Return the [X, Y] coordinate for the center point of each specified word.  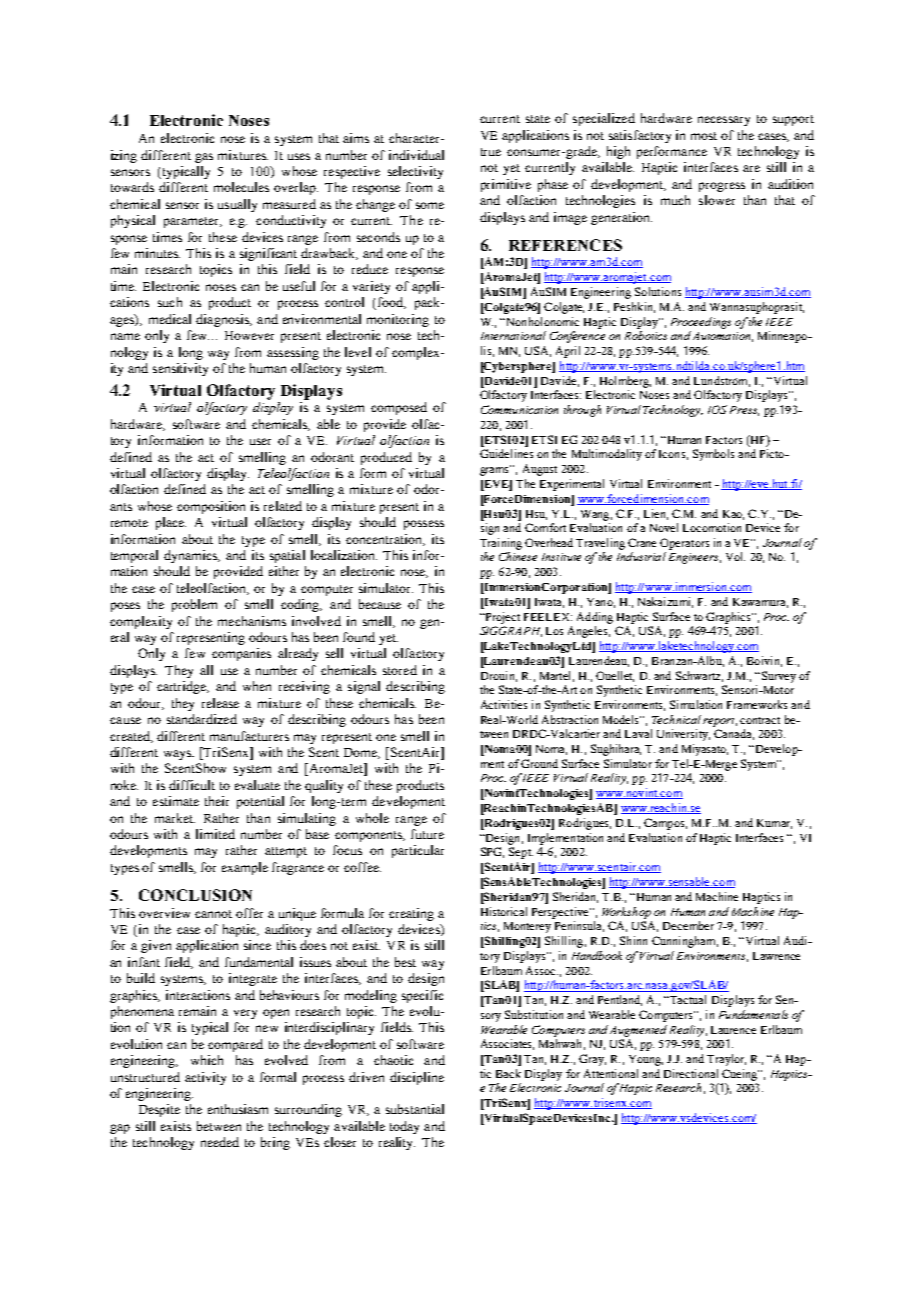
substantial [415, 1109]
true [491, 152]
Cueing [740, 1075]
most [704, 136]
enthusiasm [238, 1109]
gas [204, 158]
